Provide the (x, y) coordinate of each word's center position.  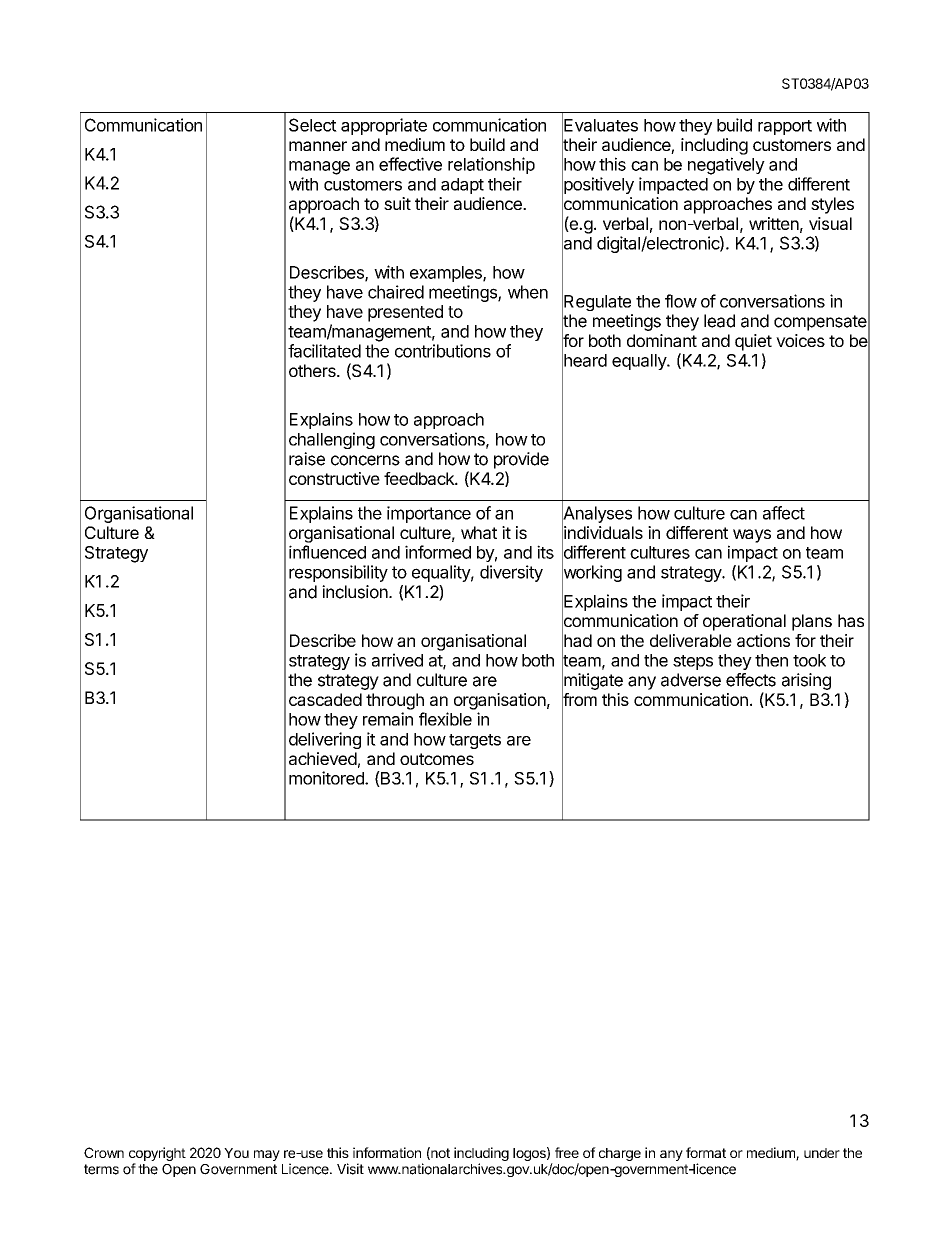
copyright (157, 1155)
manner (318, 146)
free (567, 1152)
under (822, 1153)
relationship (491, 165)
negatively (726, 166)
